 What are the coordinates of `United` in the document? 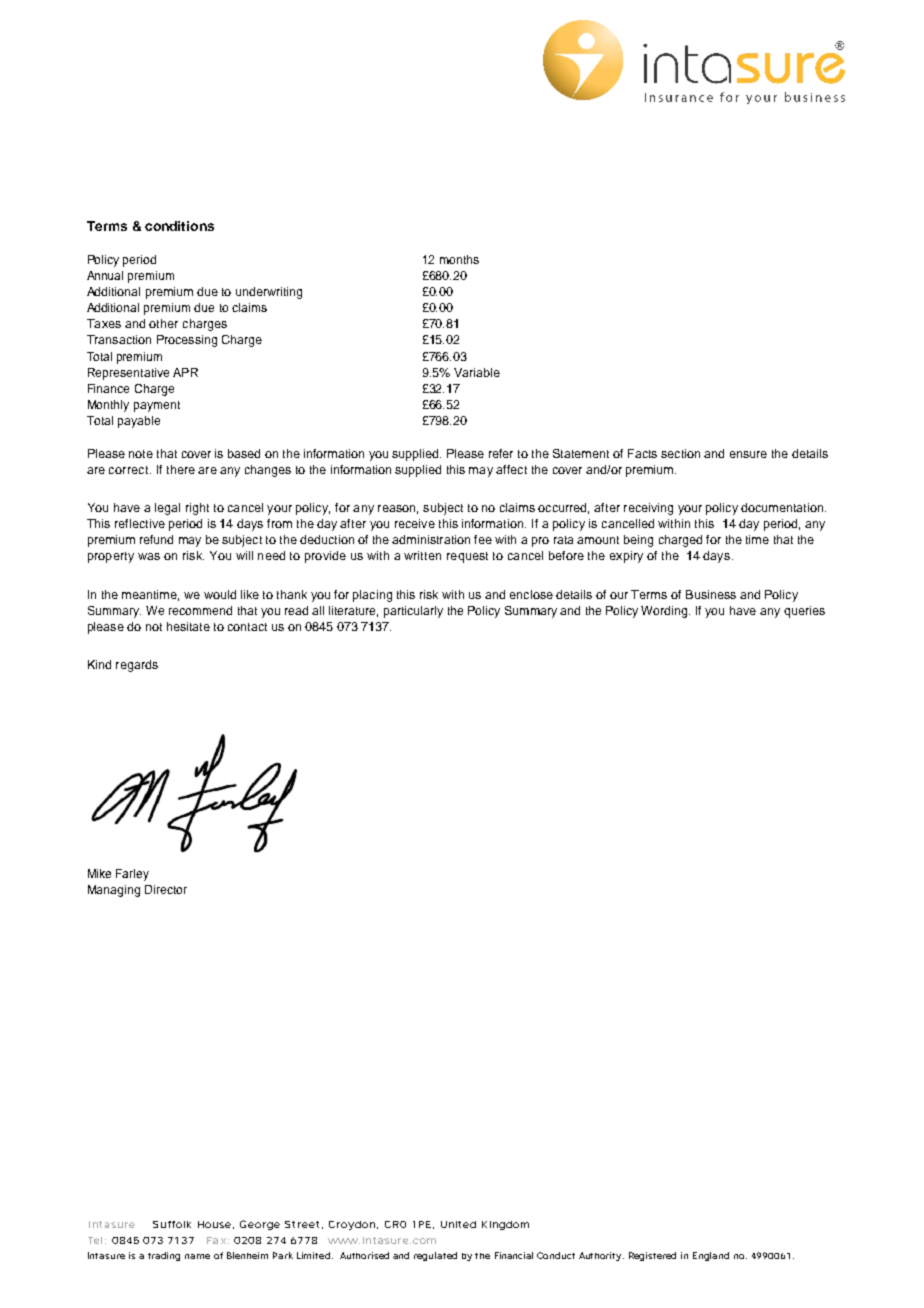 It's located at (458, 1224).
